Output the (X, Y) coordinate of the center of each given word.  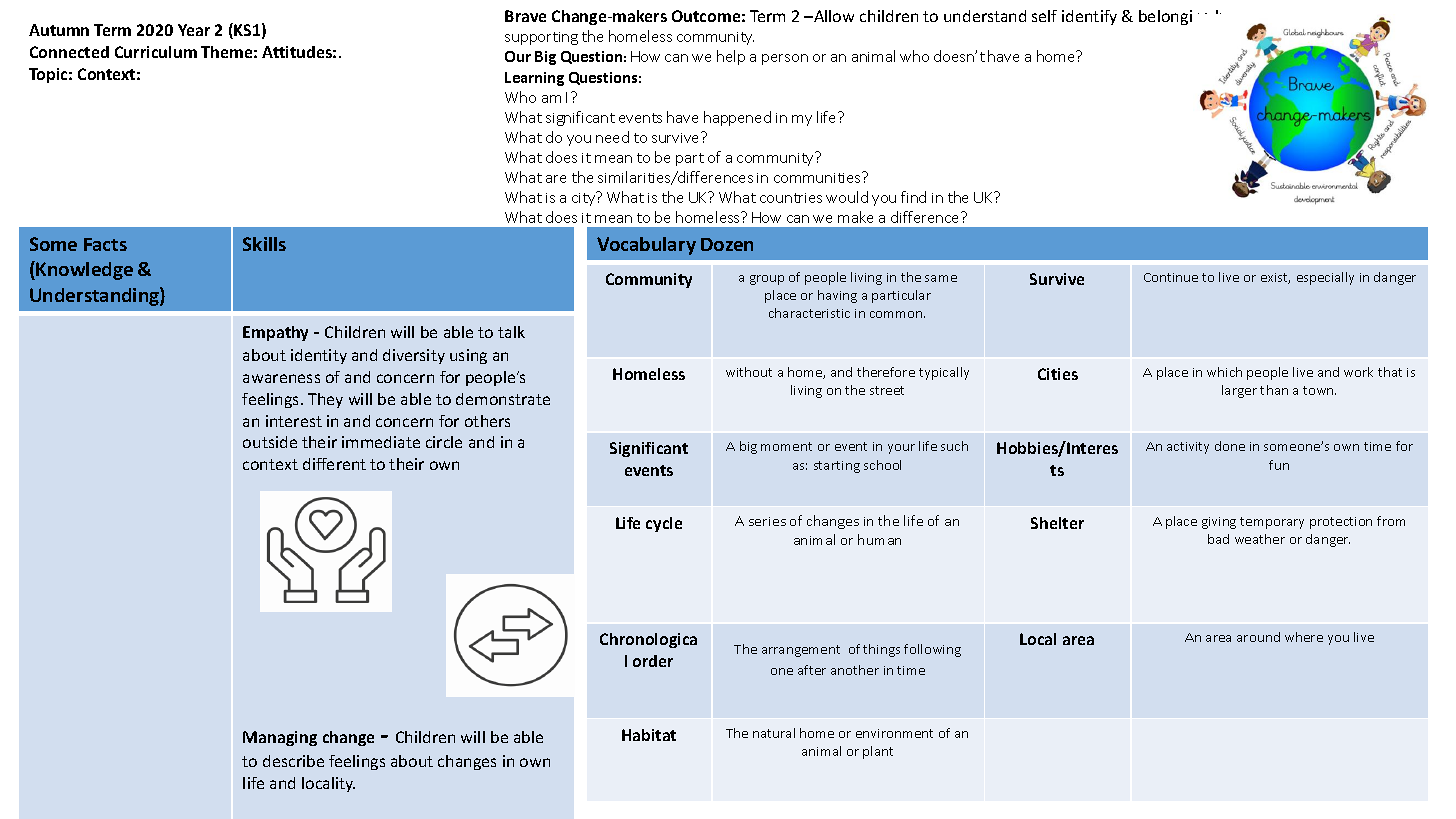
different (334, 464)
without (749, 372)
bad (1218, 539)
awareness (281, 378)
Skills (264, 244)
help (731, 57)
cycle (664, 524)
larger (1239, 391)
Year (194, 30)
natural (774, 733)
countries (791, 198)
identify (1089, 17)
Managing (280, 738)
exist (1275, 278)
